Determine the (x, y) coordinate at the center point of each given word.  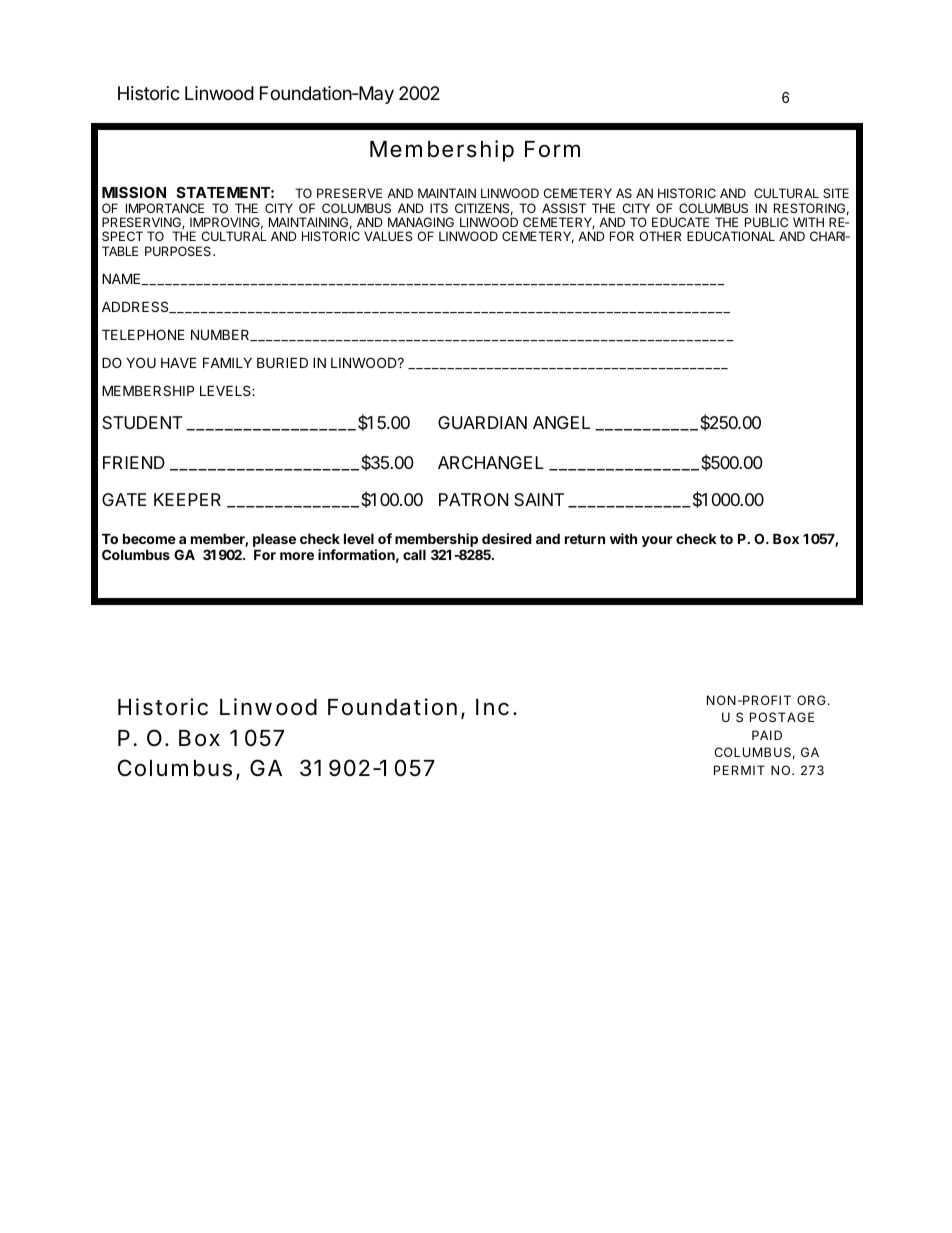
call (414, 554)
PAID (767, 735)
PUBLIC (766, 222)
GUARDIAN (482, 422)
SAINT (539, 499)
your (657, 541)
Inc (492, 707)
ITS (439, 208)
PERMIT (739, 770)
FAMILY (227, 362)
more (297, 556)
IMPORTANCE (165, 208)
